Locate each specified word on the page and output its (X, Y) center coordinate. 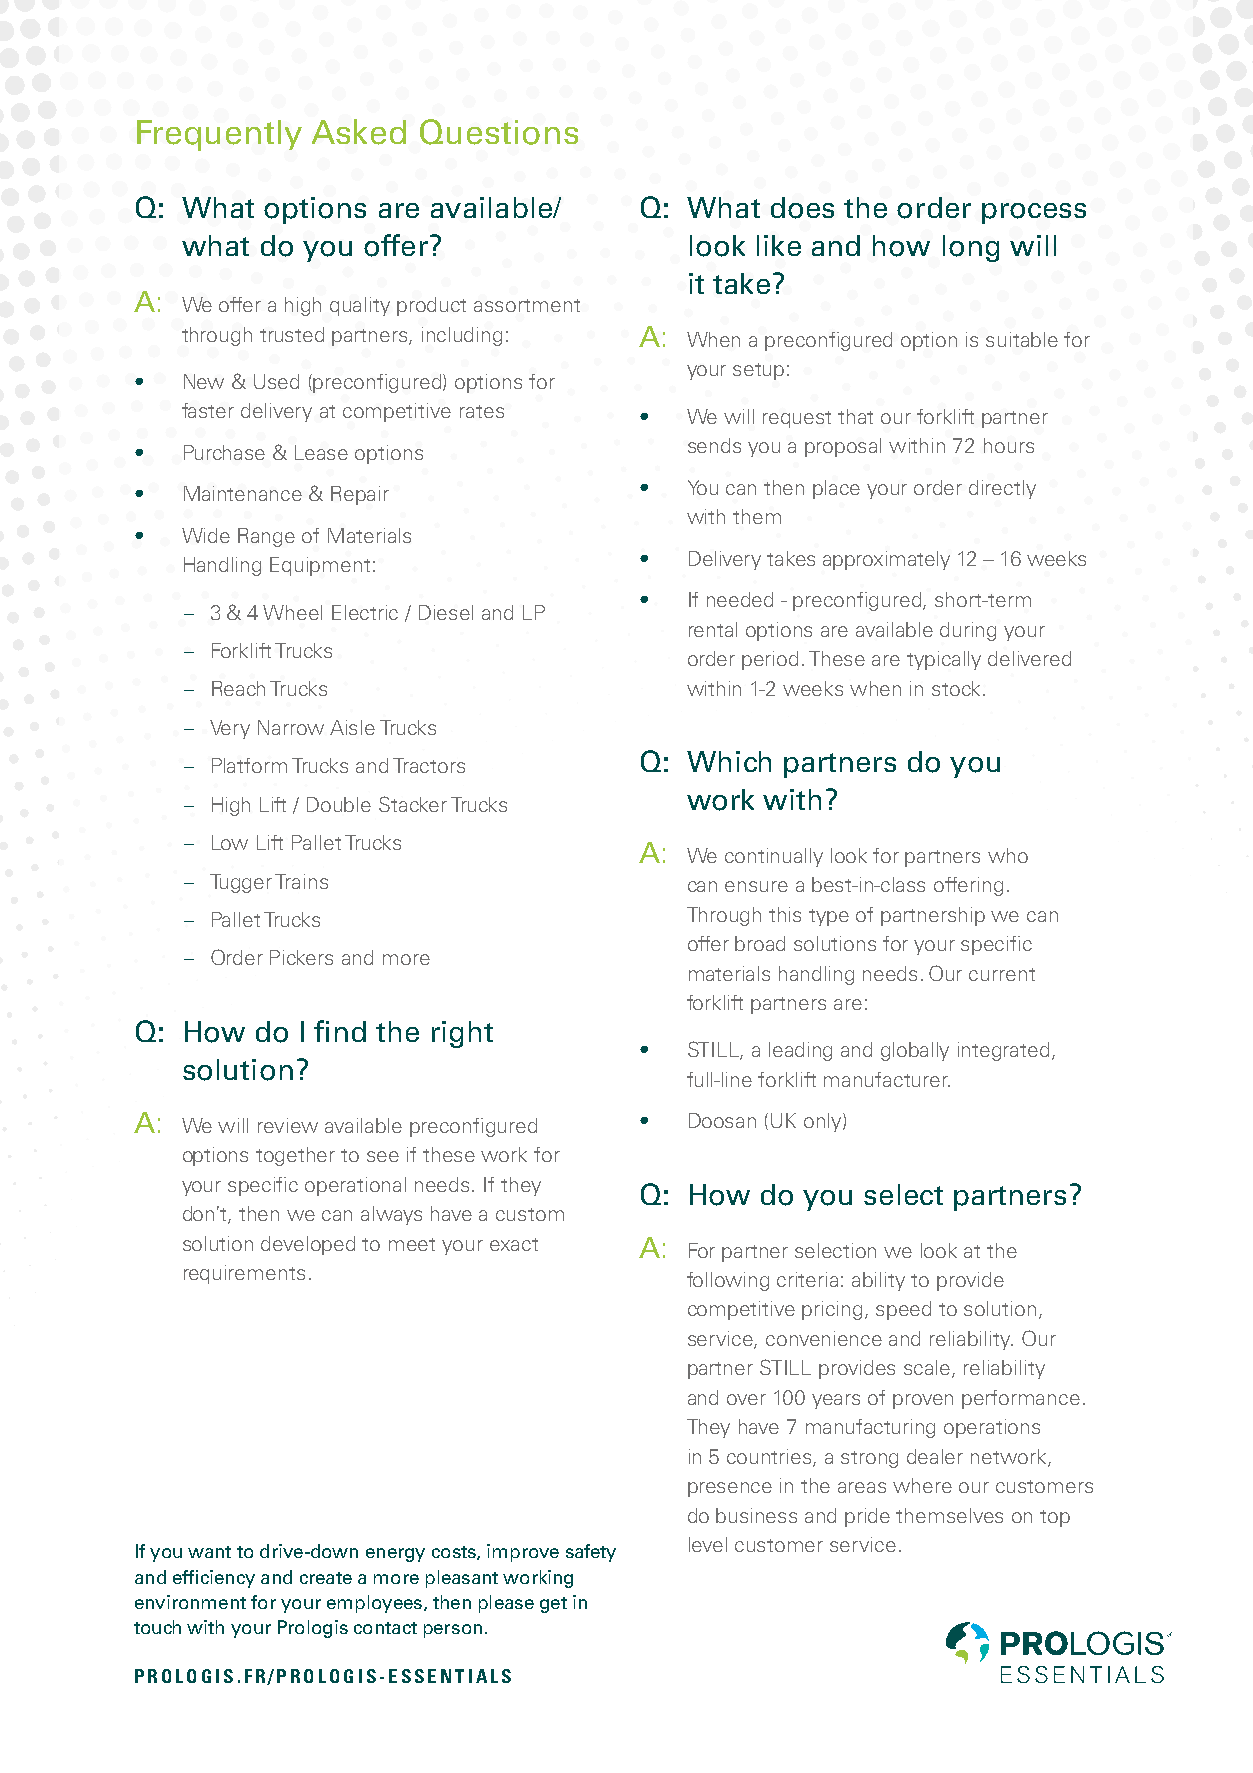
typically (944, 660)
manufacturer (887, 1079)
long (971, 248)
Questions (499, 132)
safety (591, 1553)
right (462, 1034)
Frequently (219, 135)
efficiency (214, 1579)
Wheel (292, 612)
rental (713, 629)
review (288, 1125)
